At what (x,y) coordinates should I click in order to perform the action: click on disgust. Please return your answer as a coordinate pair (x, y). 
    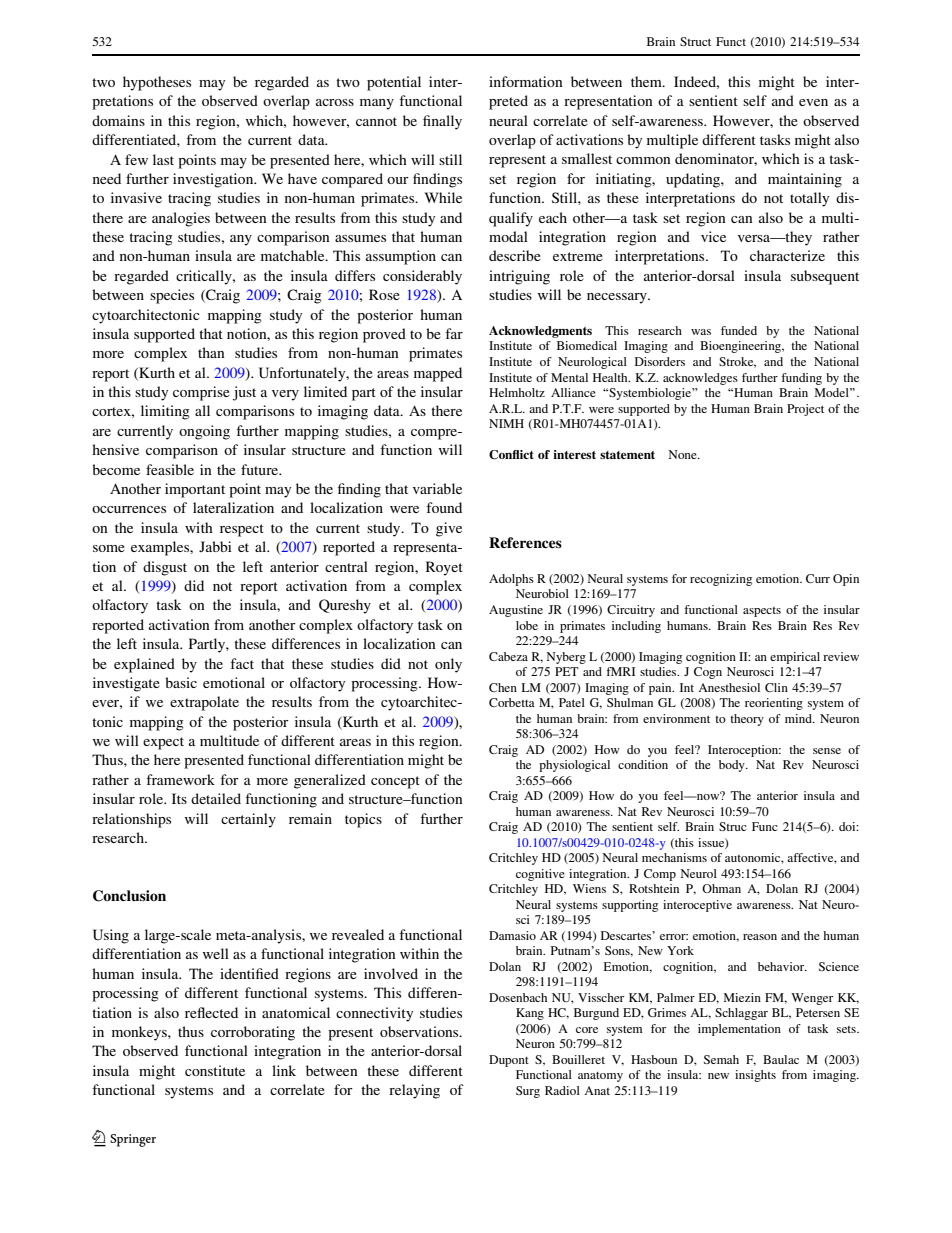
    Looking at the image, I should click on (165, 568).
